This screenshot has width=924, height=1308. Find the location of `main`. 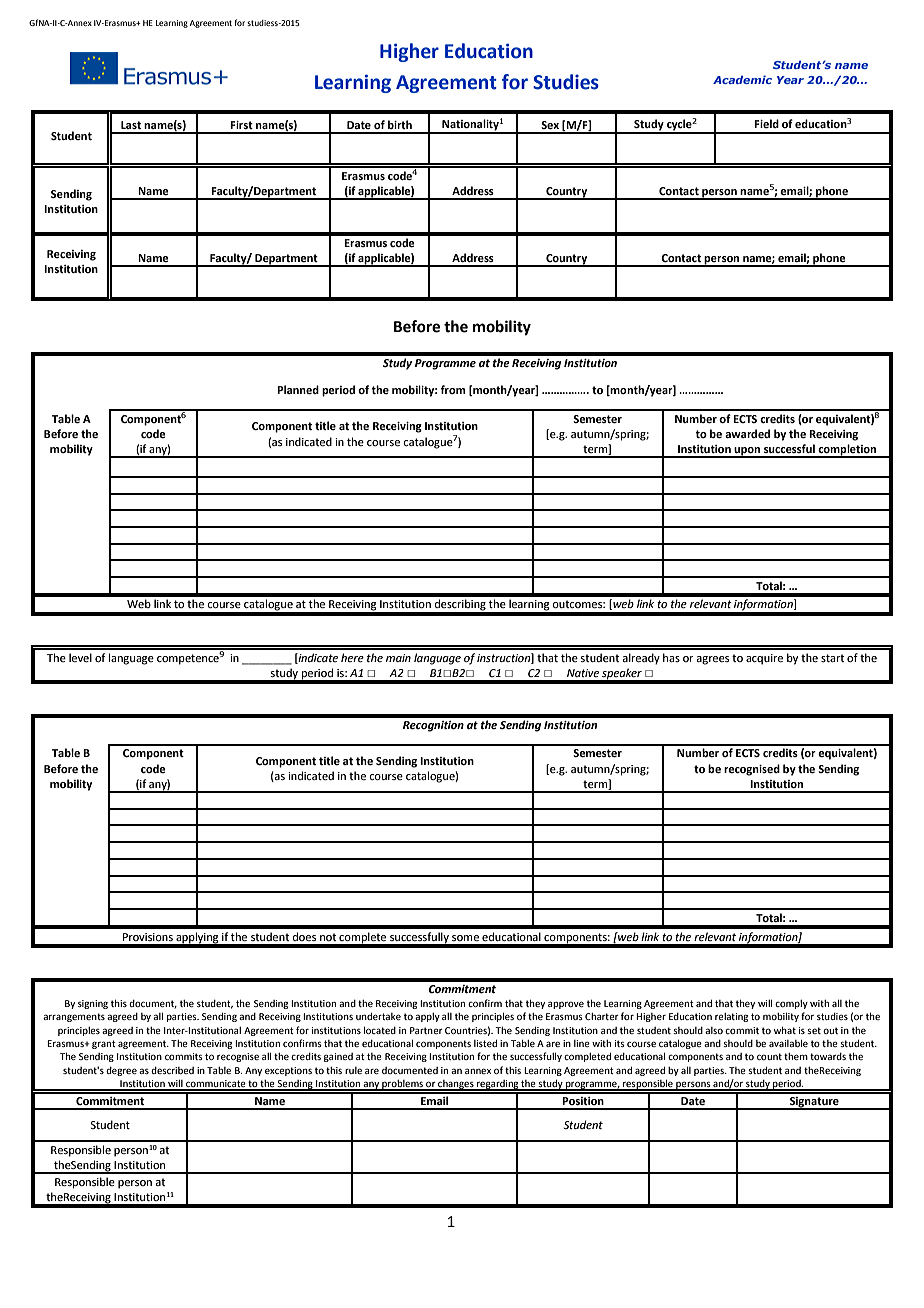

main is located at coordinates (398, 658).
